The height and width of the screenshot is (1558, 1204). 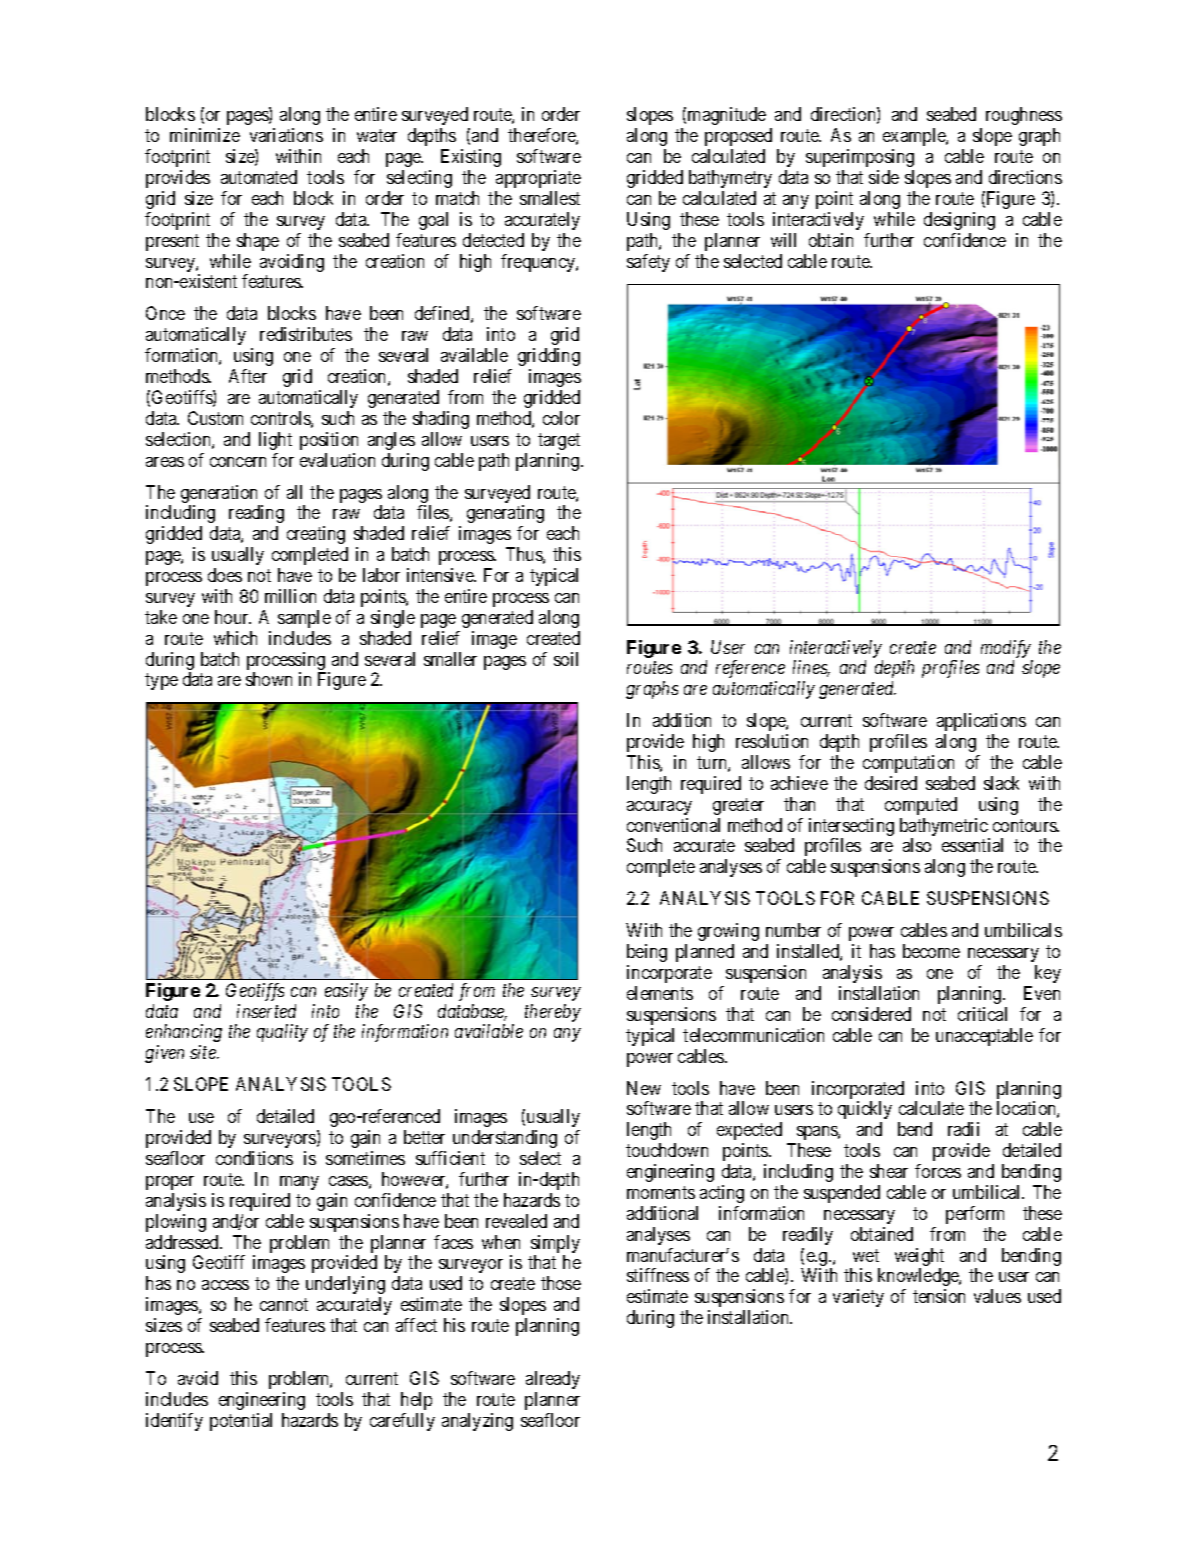 What do you see at coordinates (505, 514) in the screenshot?
I see `generating` at bounding box center [505, 514].
